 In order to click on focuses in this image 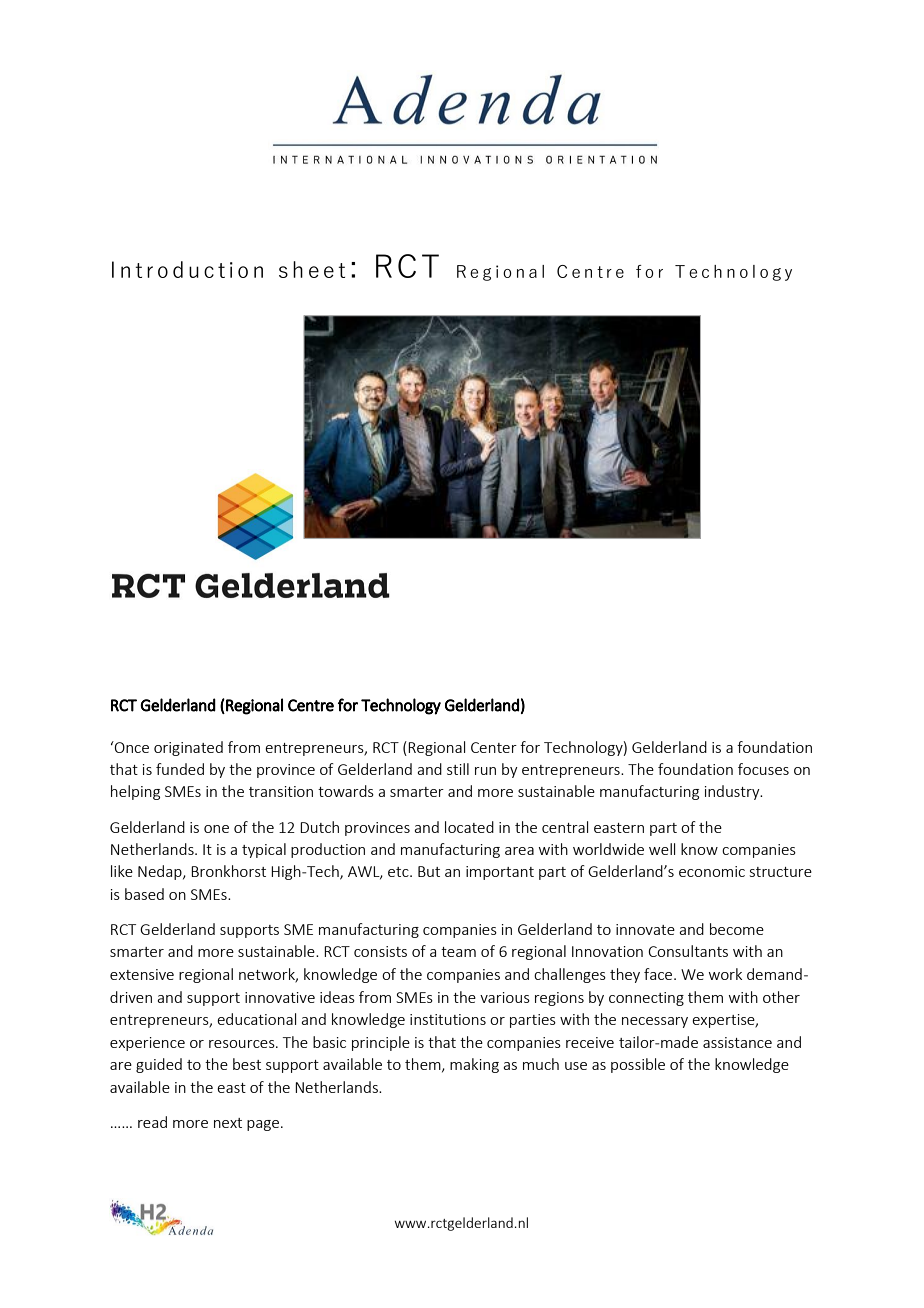, I will do `click(763, 769)`.
